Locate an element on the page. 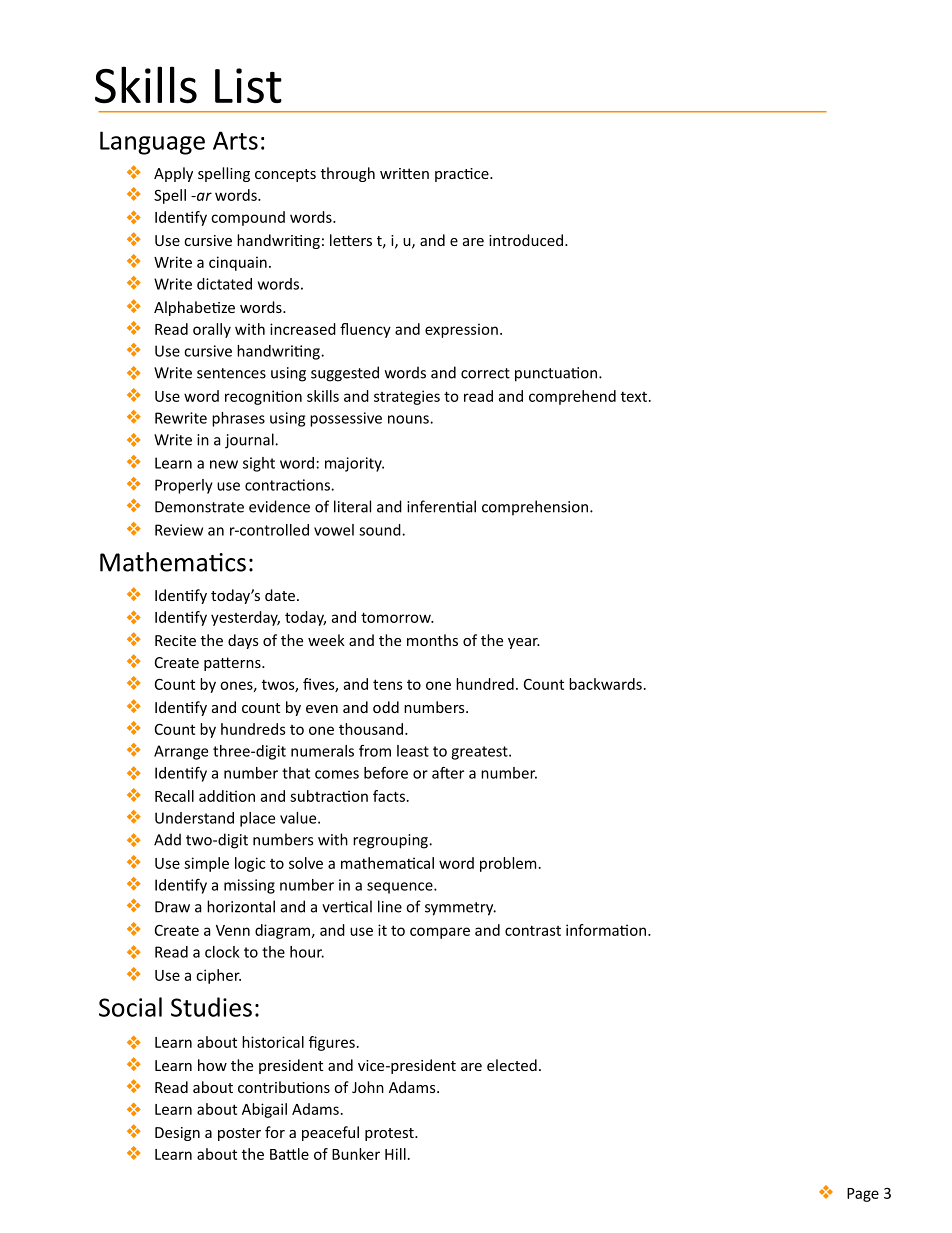 The height and width of the document is (1233, 952). year is located at coordinates (524, 643).
